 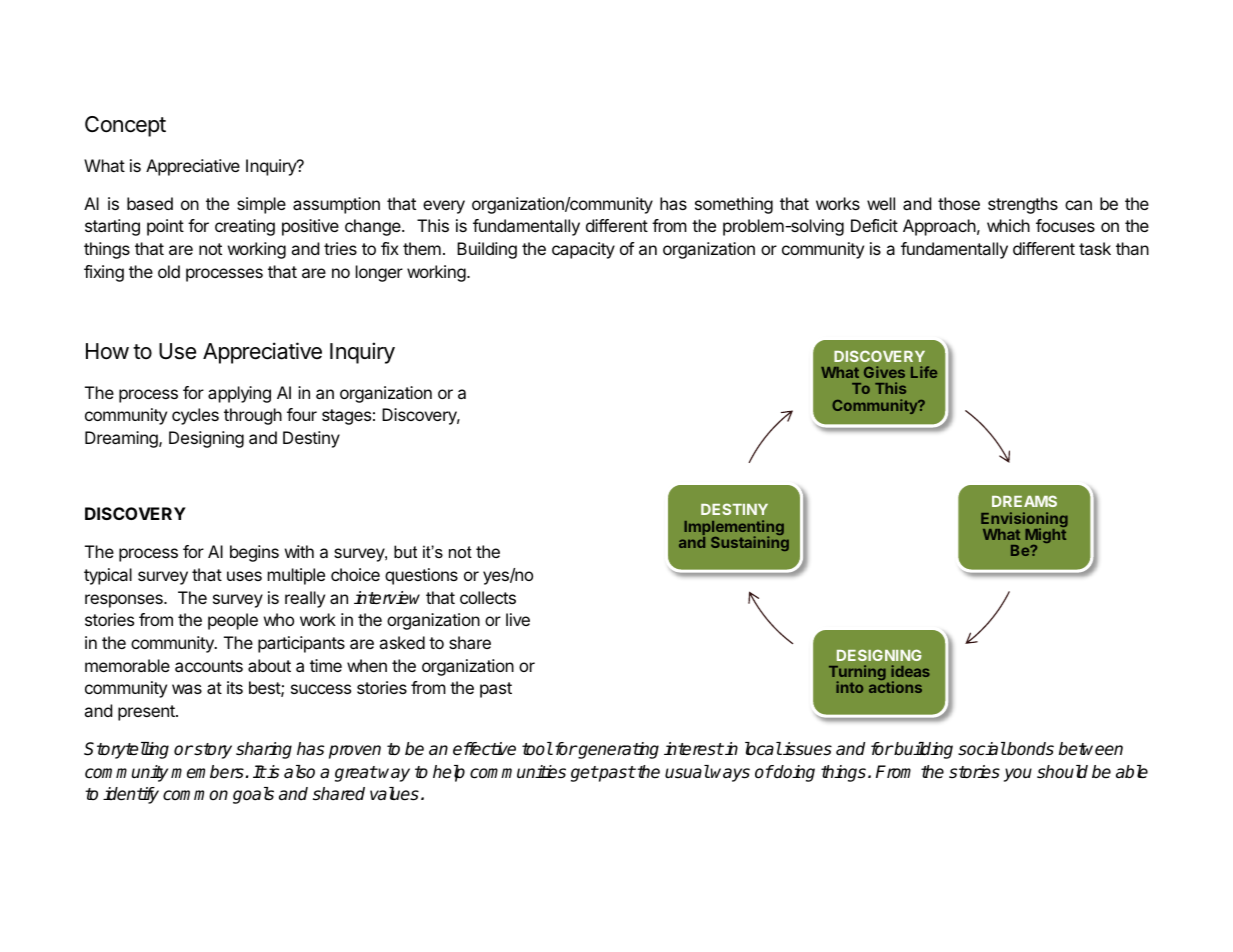 I want to click on capacity, so click(x=583, y=250).
